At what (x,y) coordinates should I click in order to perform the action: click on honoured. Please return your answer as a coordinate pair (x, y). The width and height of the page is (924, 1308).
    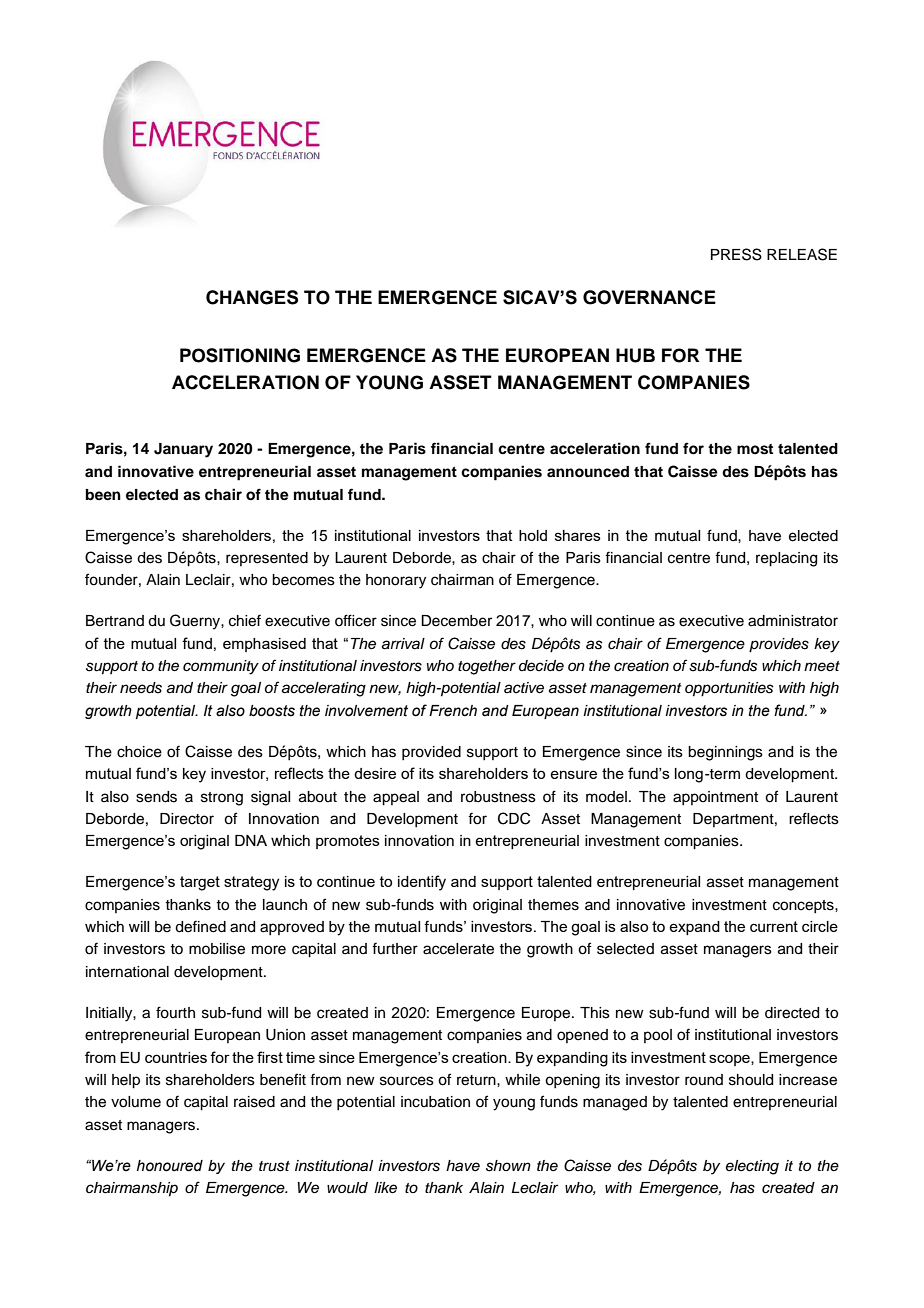
    Looking at the image, I should click on (170, 1166).
